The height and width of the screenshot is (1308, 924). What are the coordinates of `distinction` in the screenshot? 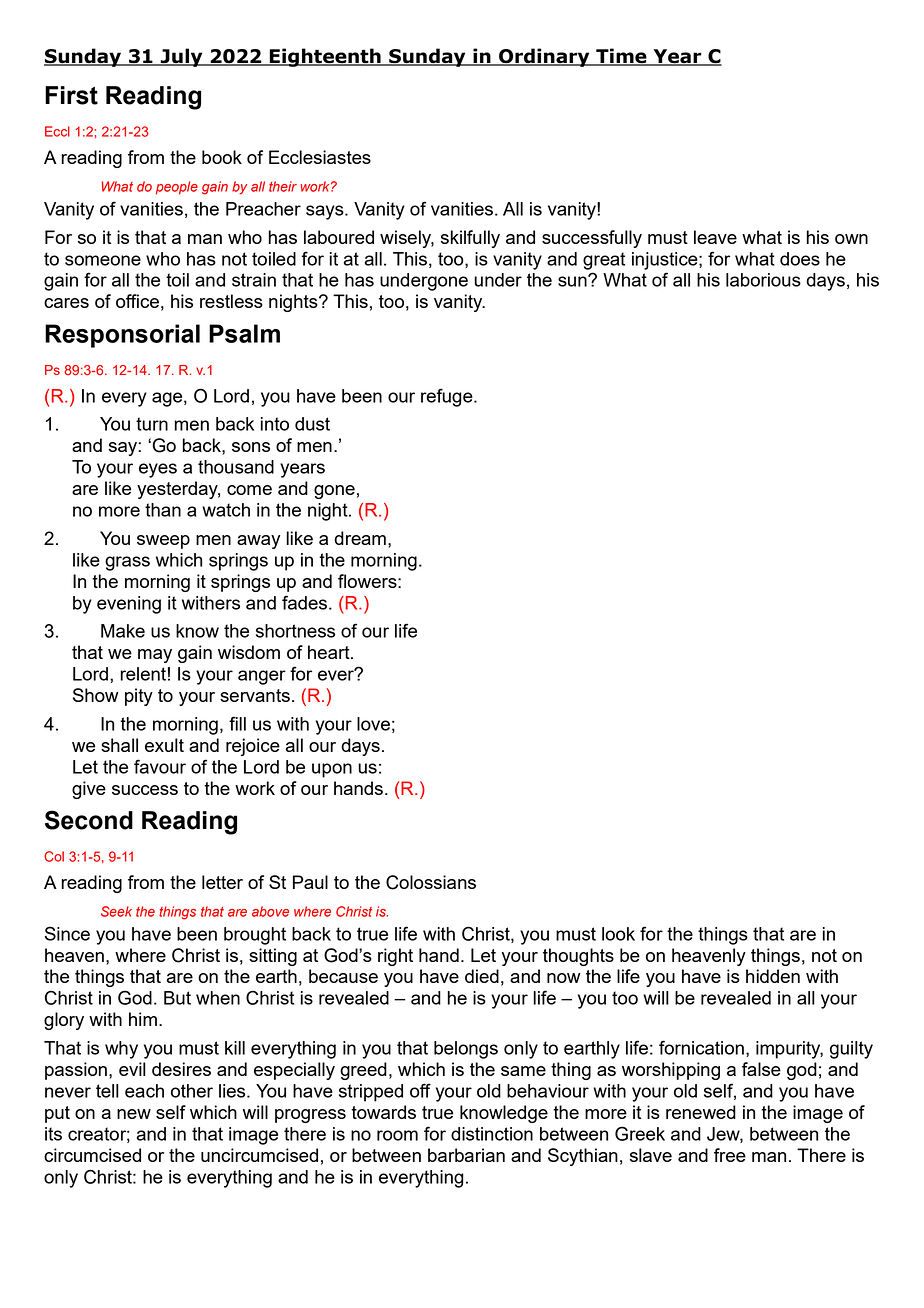 It's located at (492, 1134).
